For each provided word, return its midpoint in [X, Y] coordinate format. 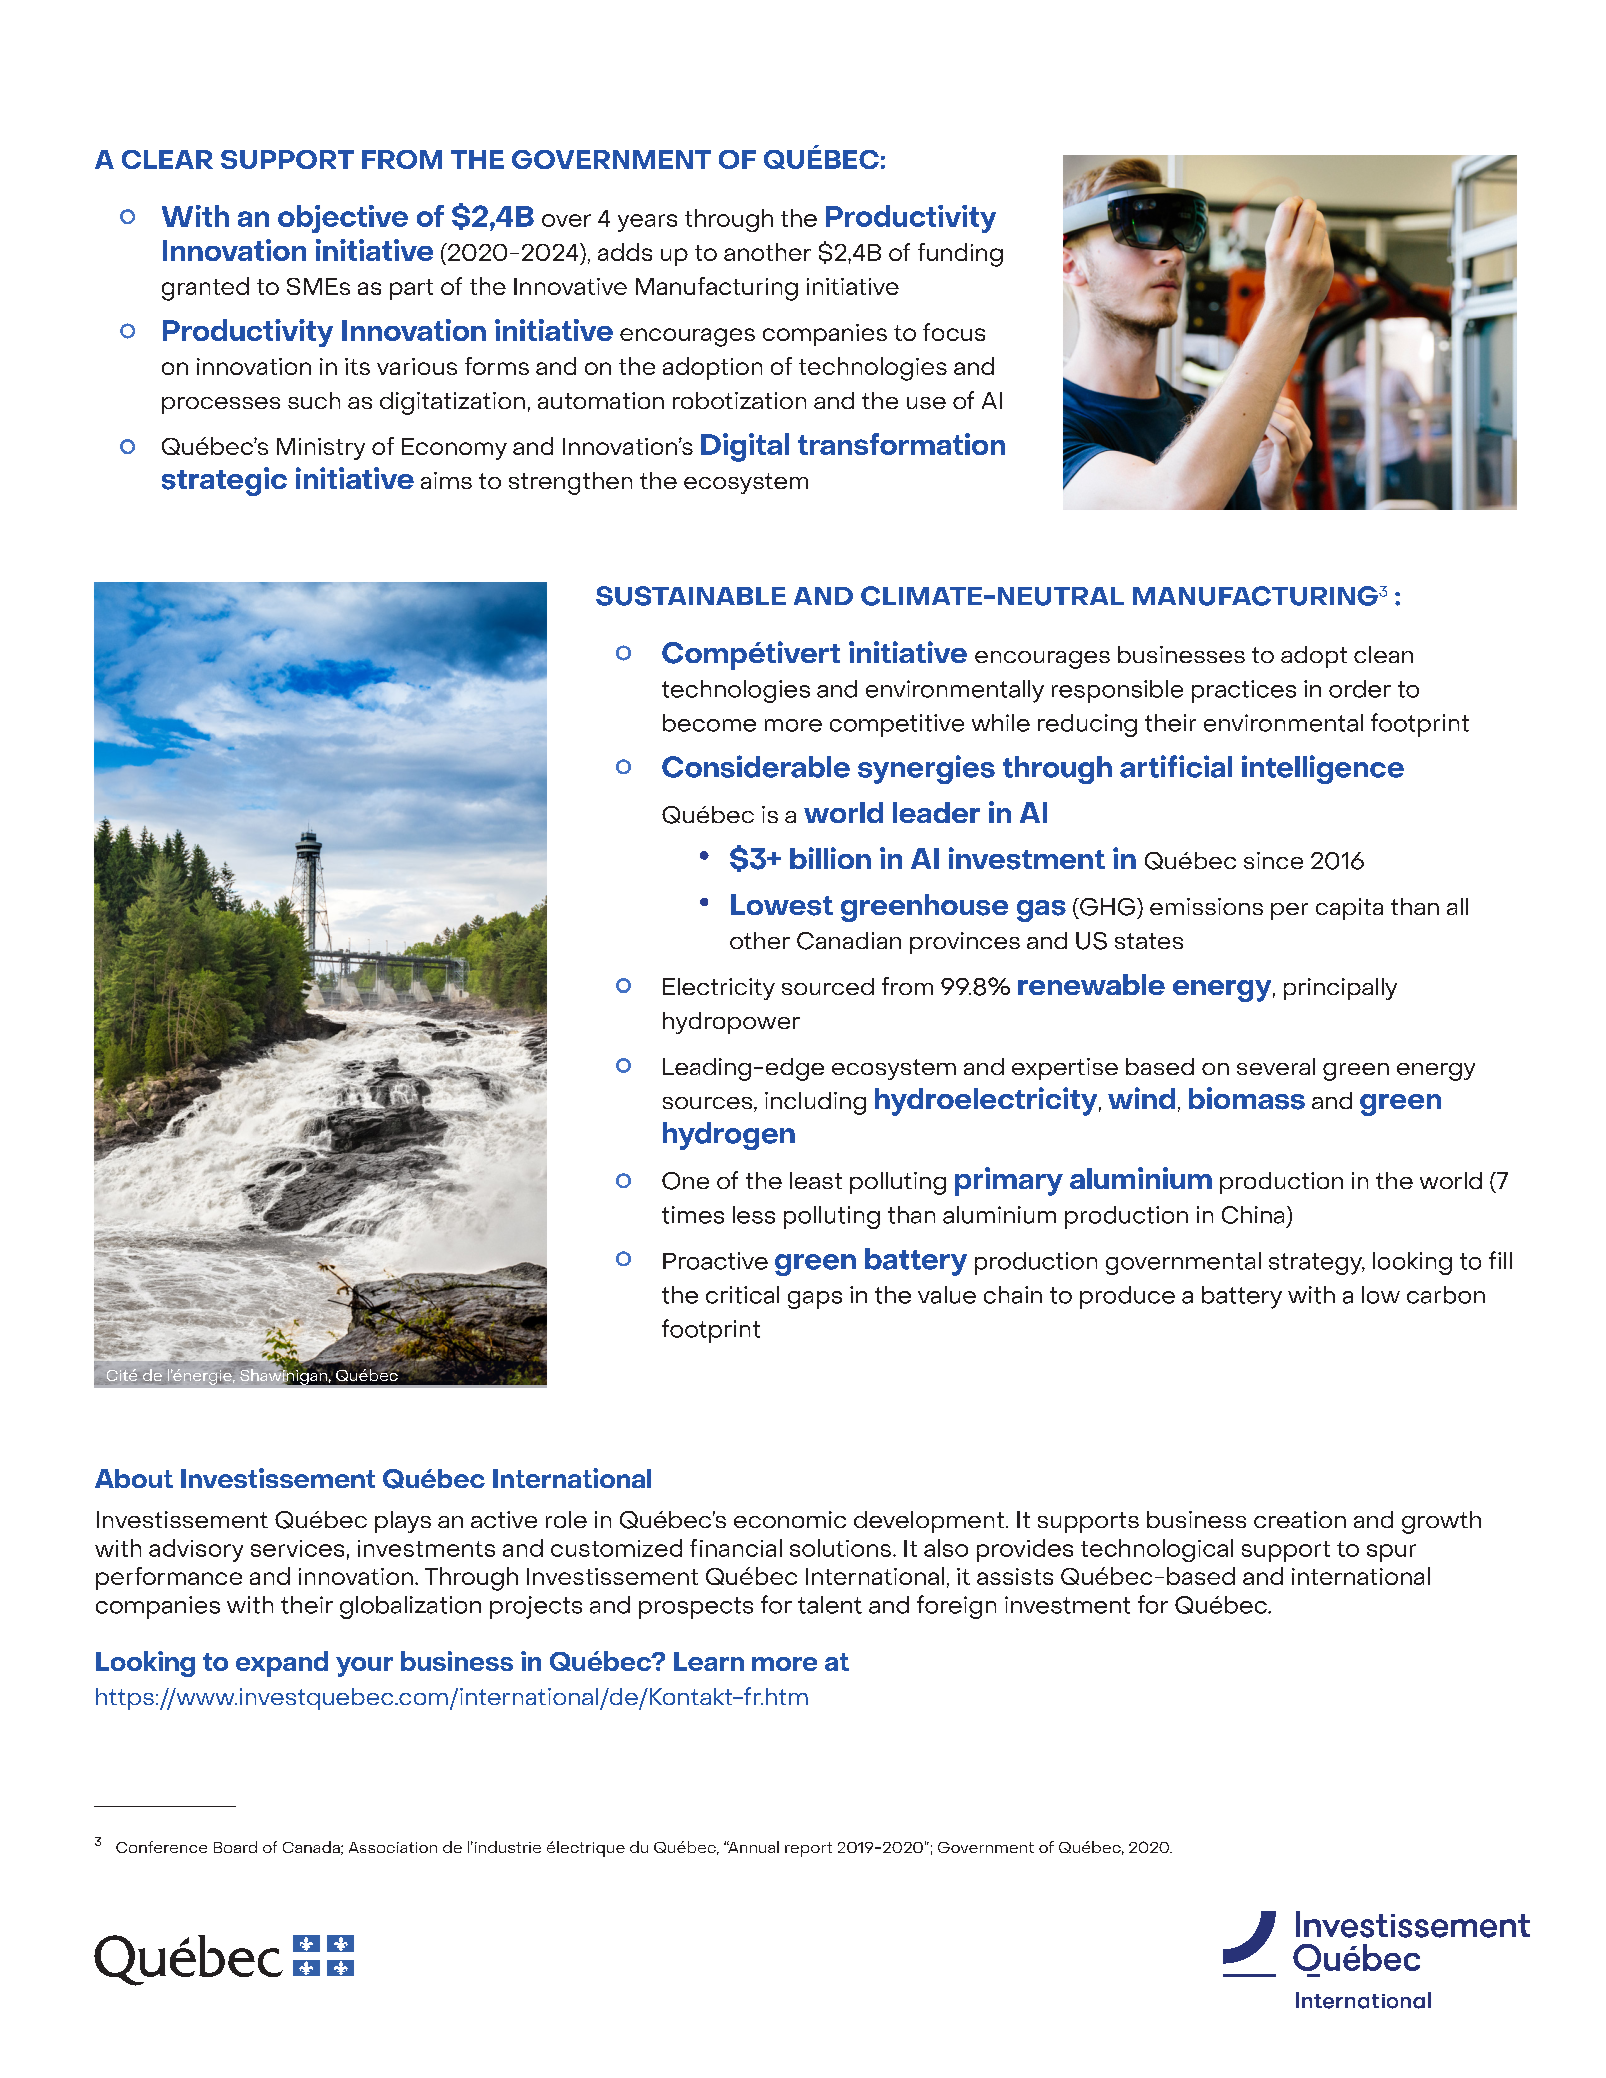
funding [960, 255]
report [808, 1849]
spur [1391, 1553]
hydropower [731, 1023]
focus [954, 332]
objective [343, 219]
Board [235, 1847]
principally [1340, 989]
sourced [828, 986]
